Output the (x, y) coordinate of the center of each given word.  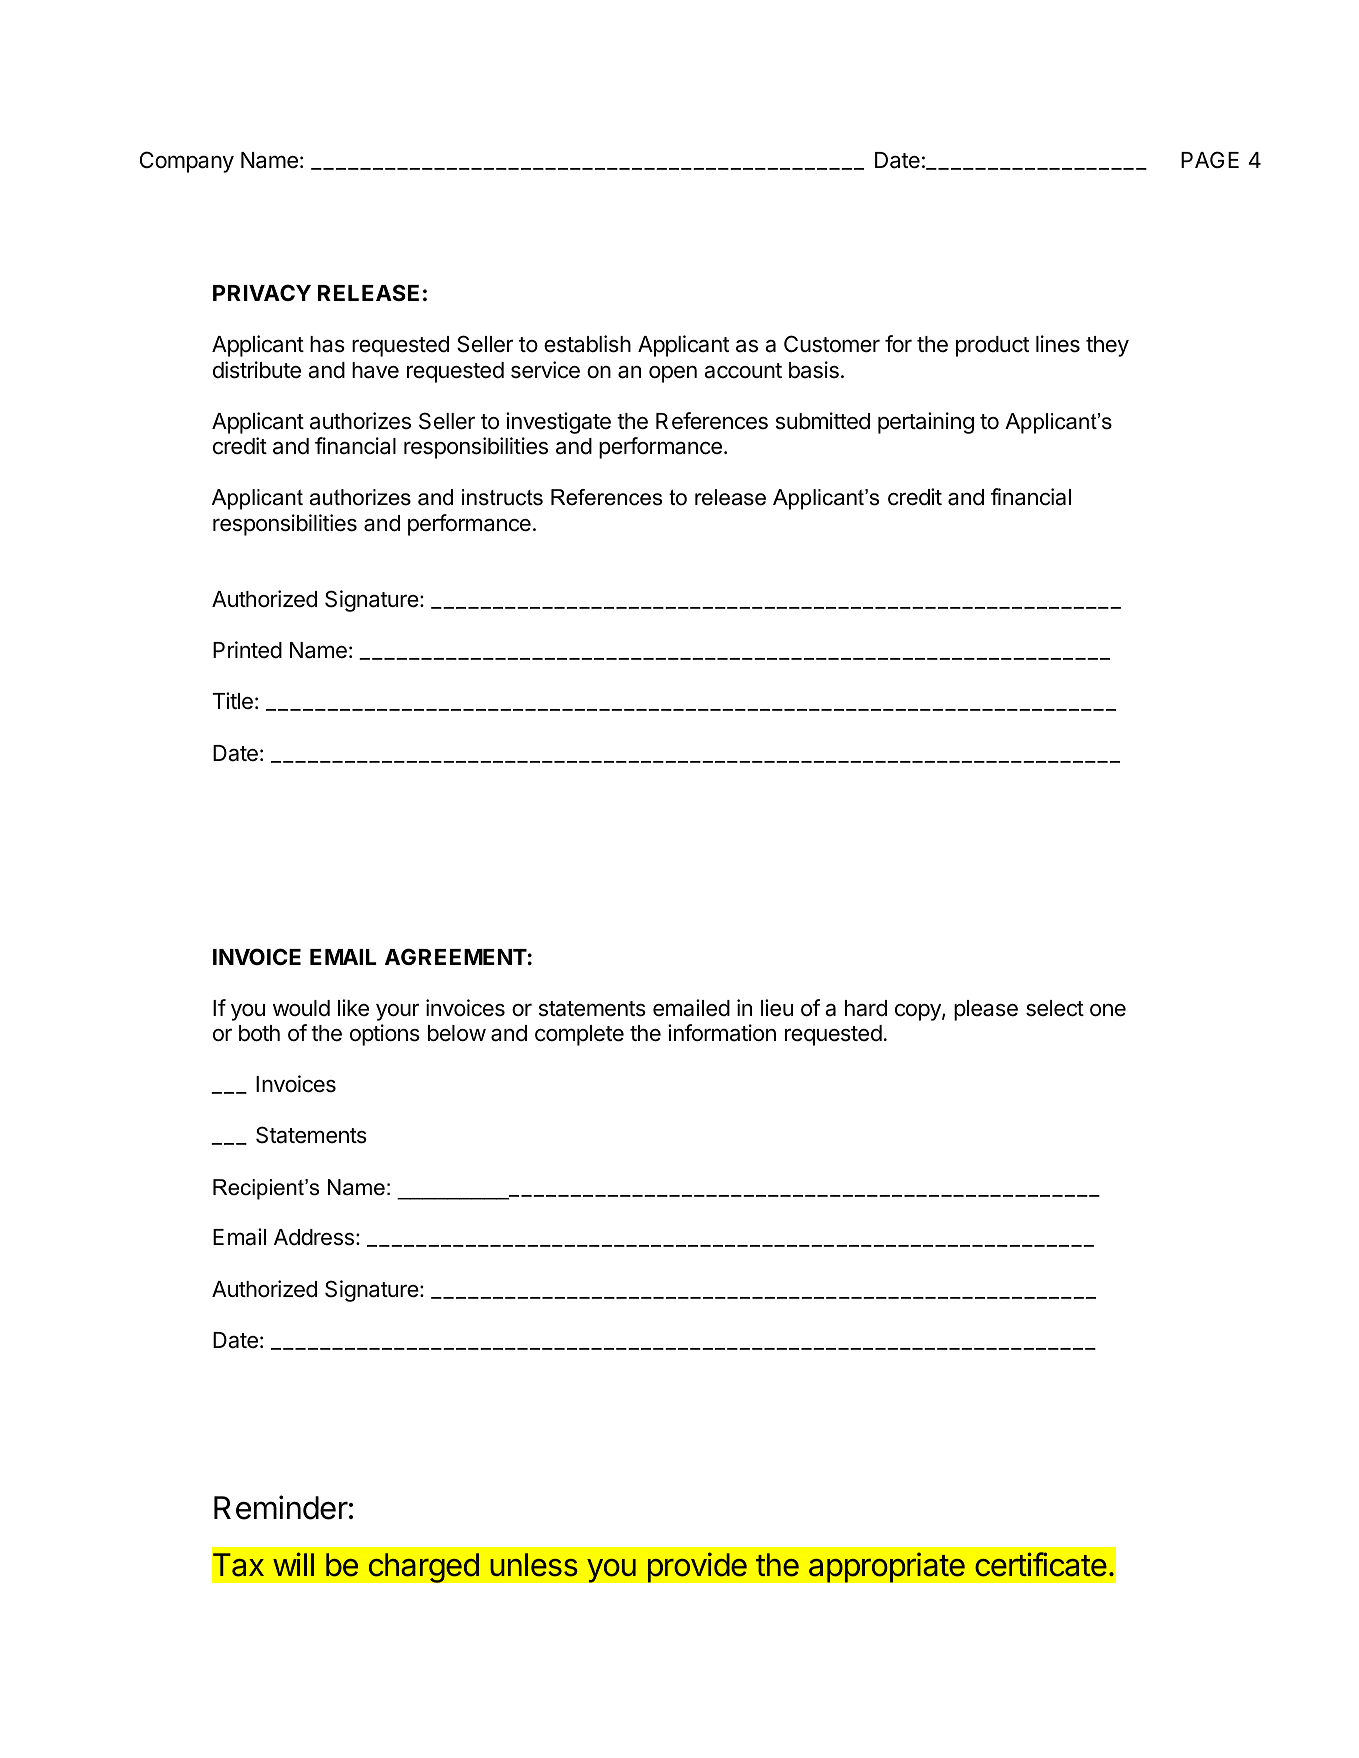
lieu (777, 1008)
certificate (1041, 1564)
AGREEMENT (456, 956)
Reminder (281, 1507)
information (722, 1033)
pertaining (926, 423)
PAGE (1210, 159)
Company (187, 162)
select (1055, 1008)
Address (314, 1237)
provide (697, 1567)
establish (587, 344)
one (1108, 1010)
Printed (247, 650)
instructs (502, 497)
